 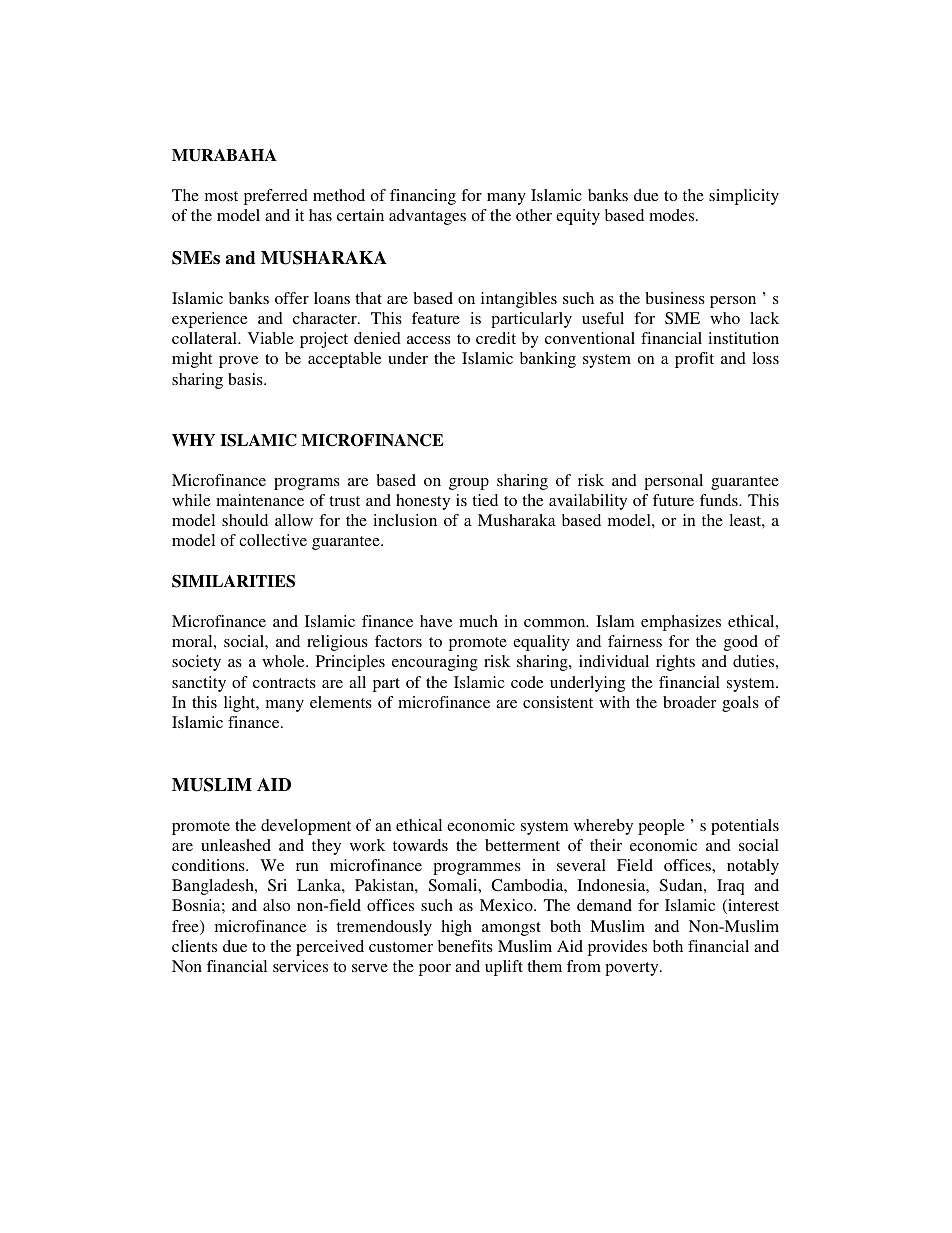 I want to click on services, so click(x=300, y=966).
